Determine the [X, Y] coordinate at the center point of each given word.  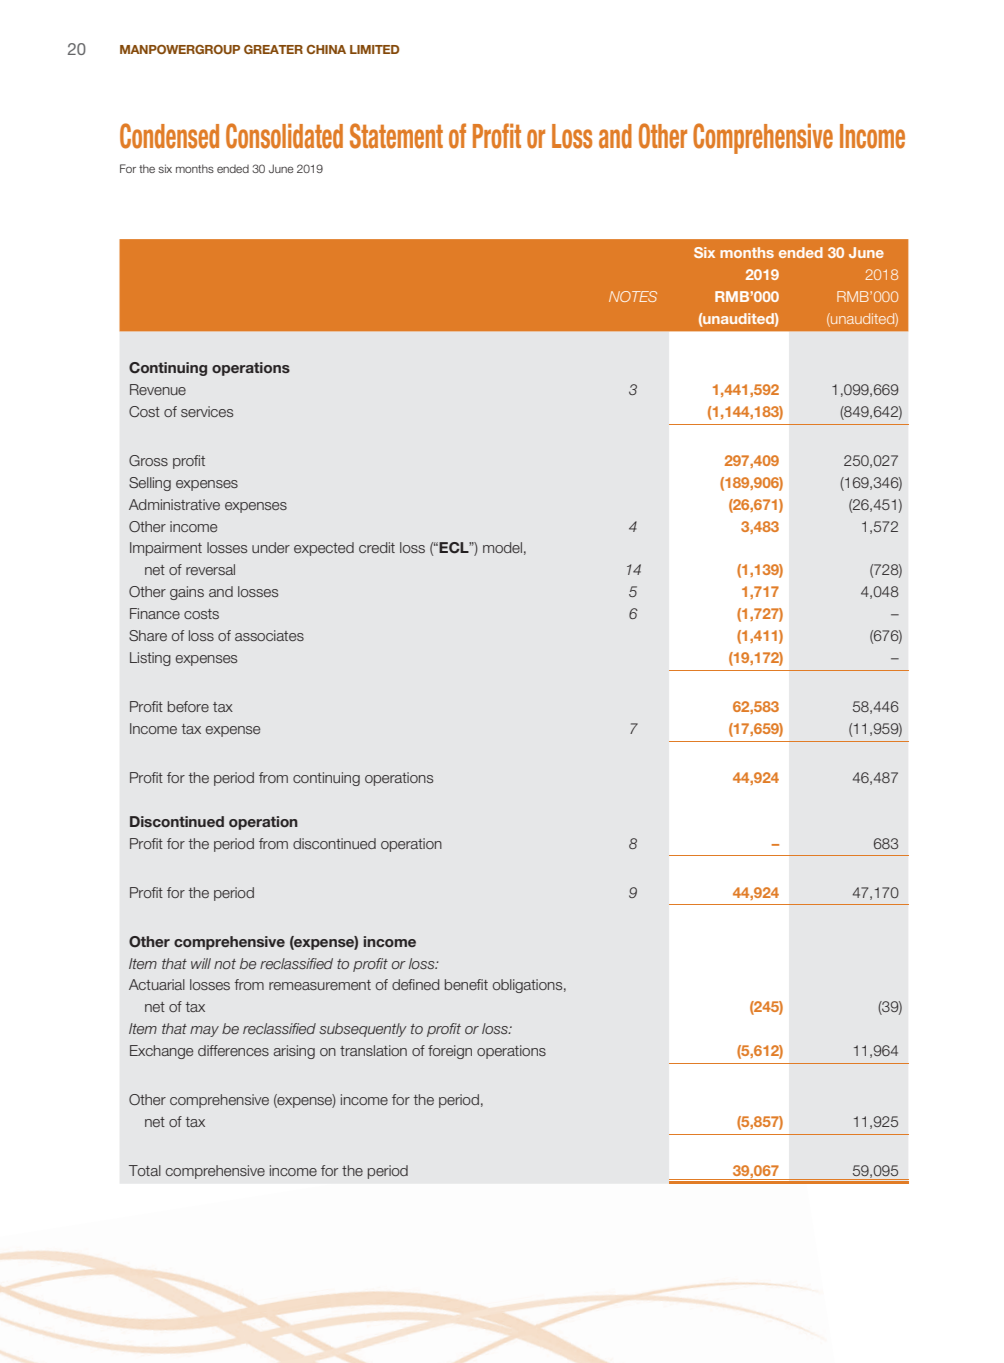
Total [145, 1170]
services [207, 411]
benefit [466, 984]
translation [373, 1050]
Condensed [169, 136]
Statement [396, 136]
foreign [450, 1052]
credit [377, 547]
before [188, 706]
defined [415, 984]
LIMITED [375, 49]
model [502, 547]
